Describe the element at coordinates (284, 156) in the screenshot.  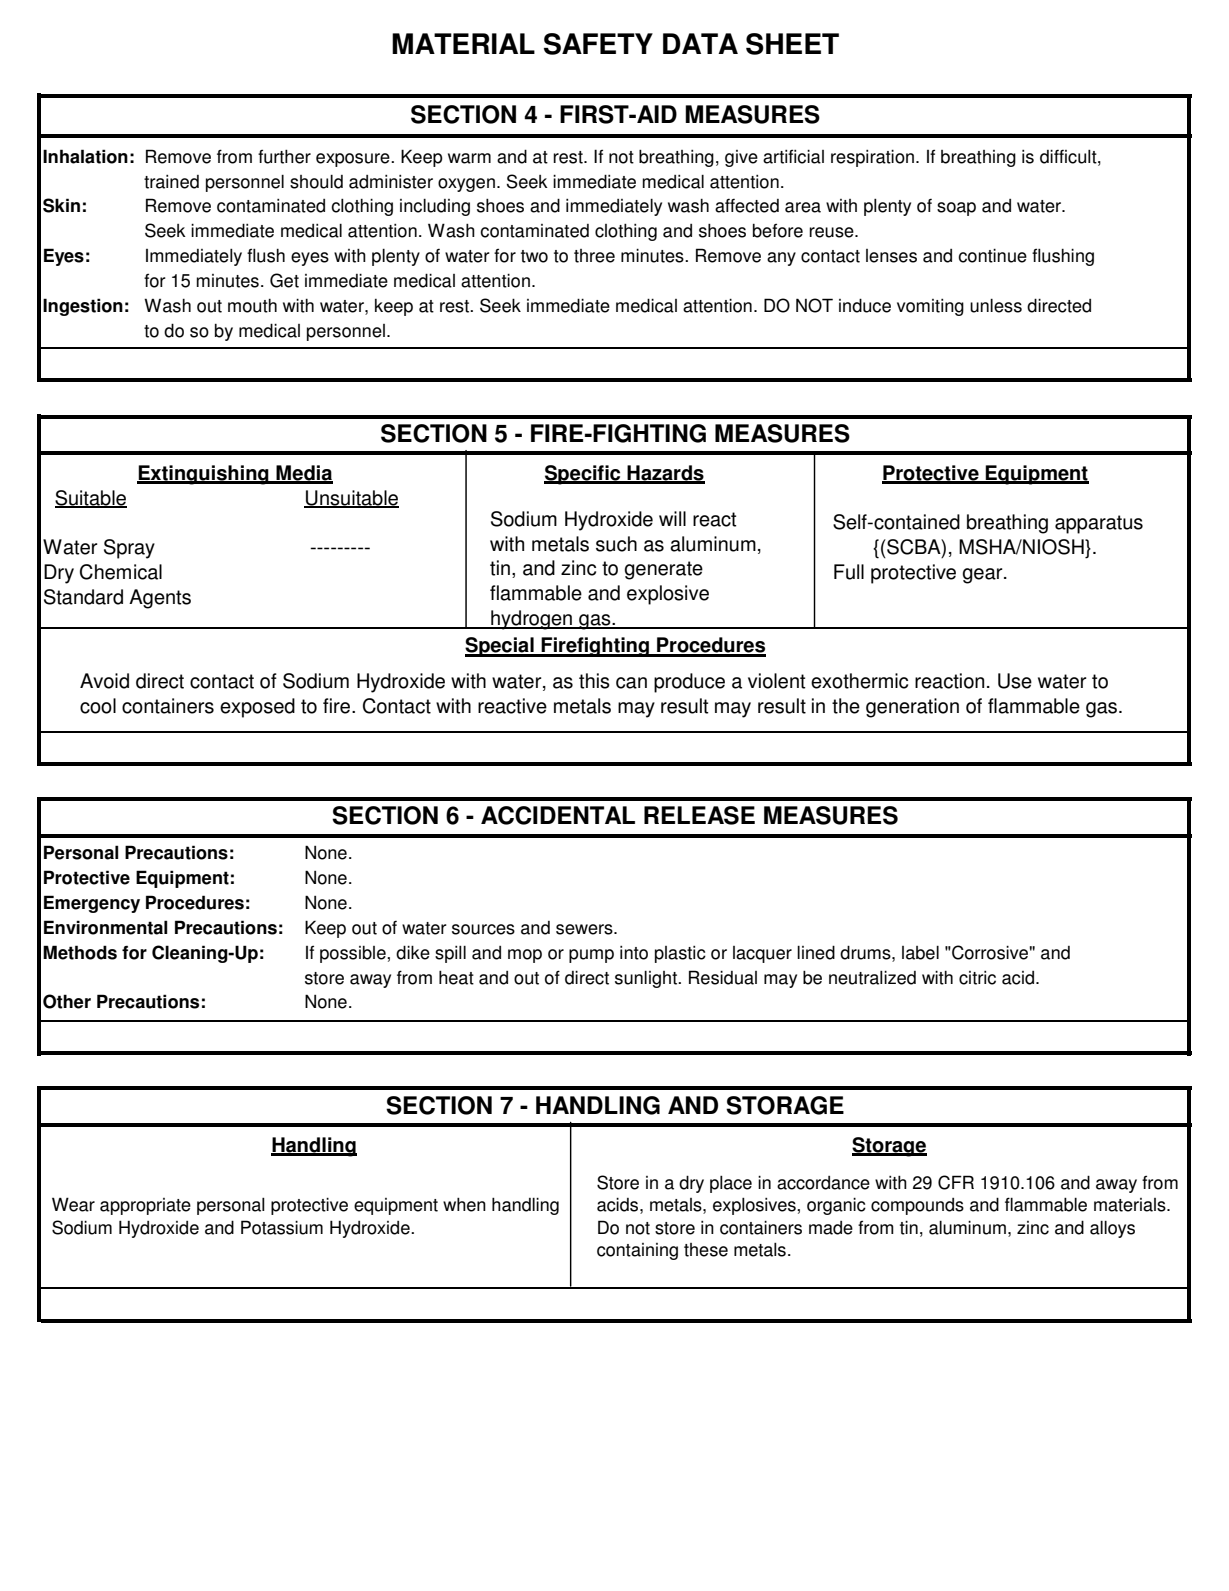
I see `further` at that location.
